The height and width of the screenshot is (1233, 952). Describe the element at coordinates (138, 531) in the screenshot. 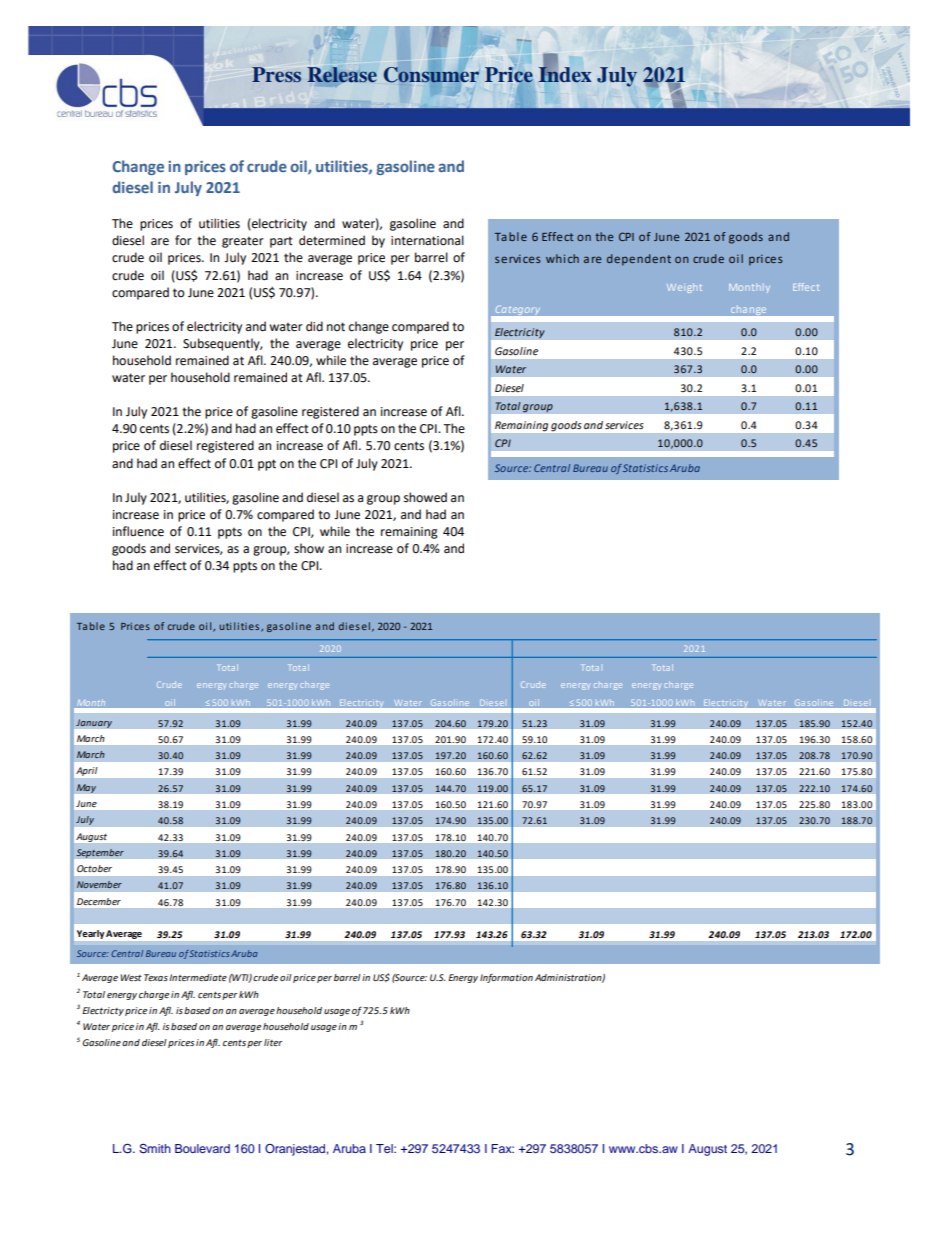

I see `influence` at that location.
